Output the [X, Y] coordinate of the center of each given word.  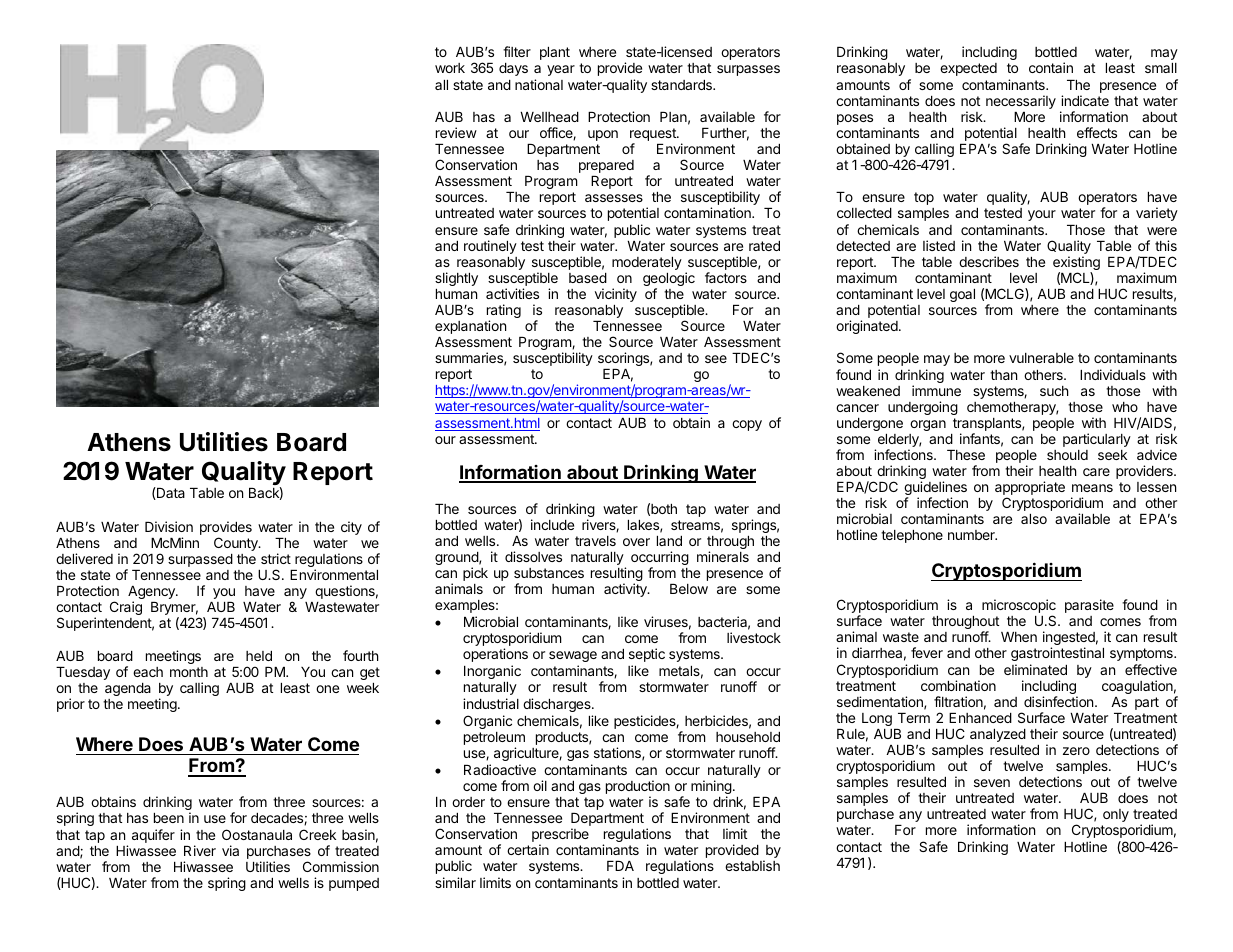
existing [1076, 264]
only [1116, 815]
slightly [456, 279]
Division [169, 526]
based [588, 278]
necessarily [1021, 102]
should [1067, 455]
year [561, 70]
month [189, 672]
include [552, 524]
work [450, 68]
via [230, 850]
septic [647, 655]
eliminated [1035, 669]
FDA [620, 866]
